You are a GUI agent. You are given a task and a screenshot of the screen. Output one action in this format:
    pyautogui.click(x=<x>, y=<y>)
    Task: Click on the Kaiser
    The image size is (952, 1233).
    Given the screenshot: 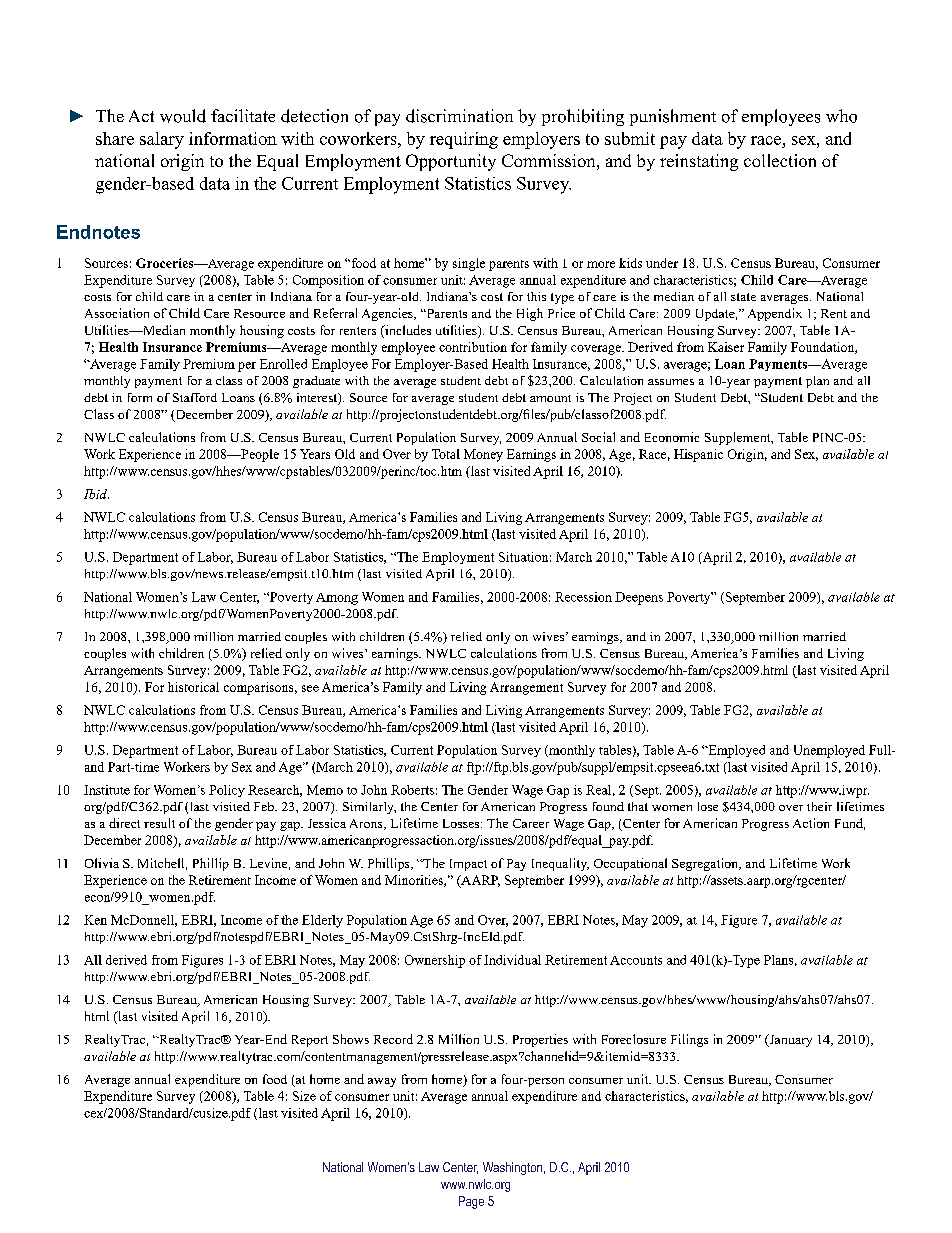 What is the action you would take?
    pyautogui.click(x=726, y=347)
